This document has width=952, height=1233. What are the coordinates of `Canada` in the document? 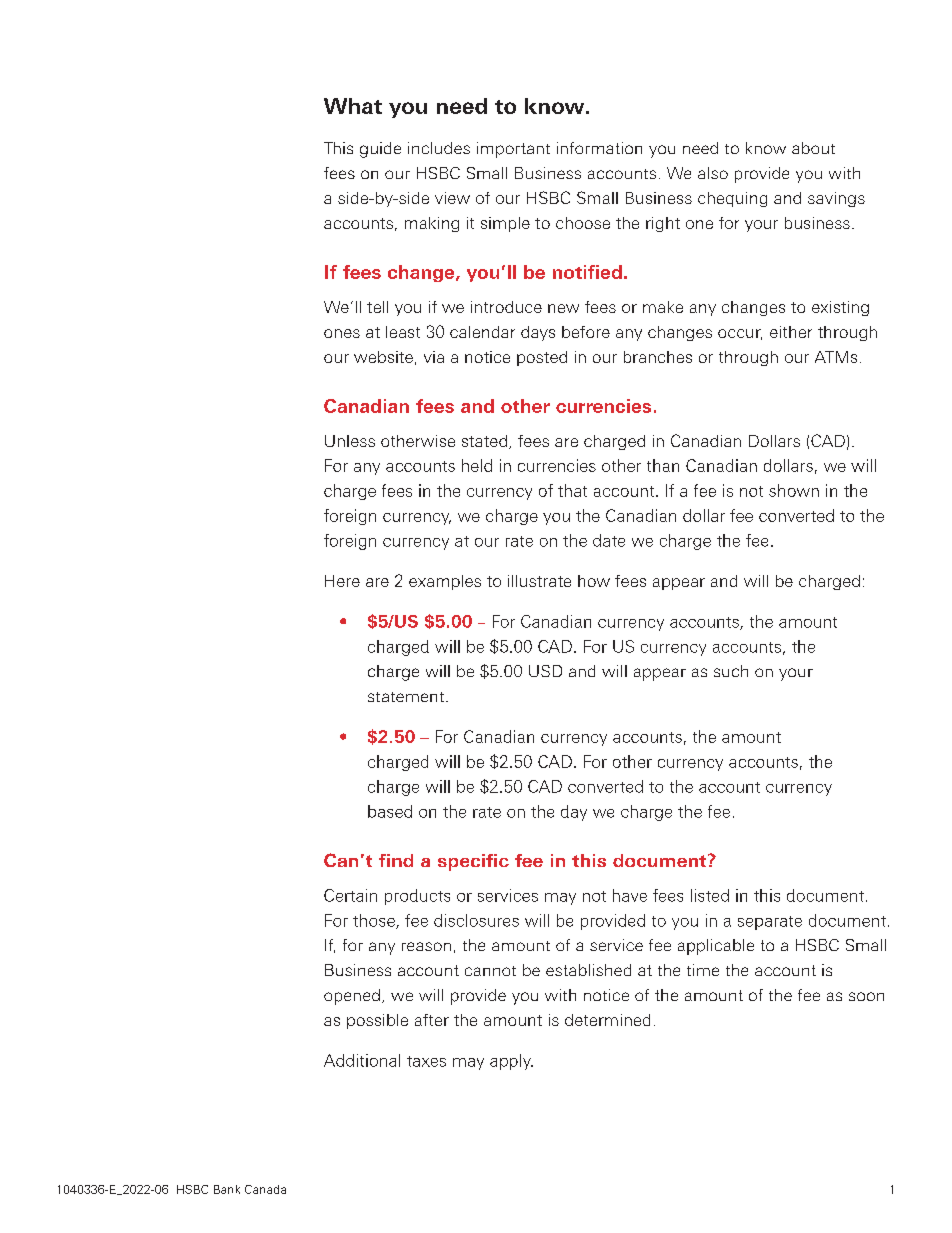 It's located at (265, 1189).
